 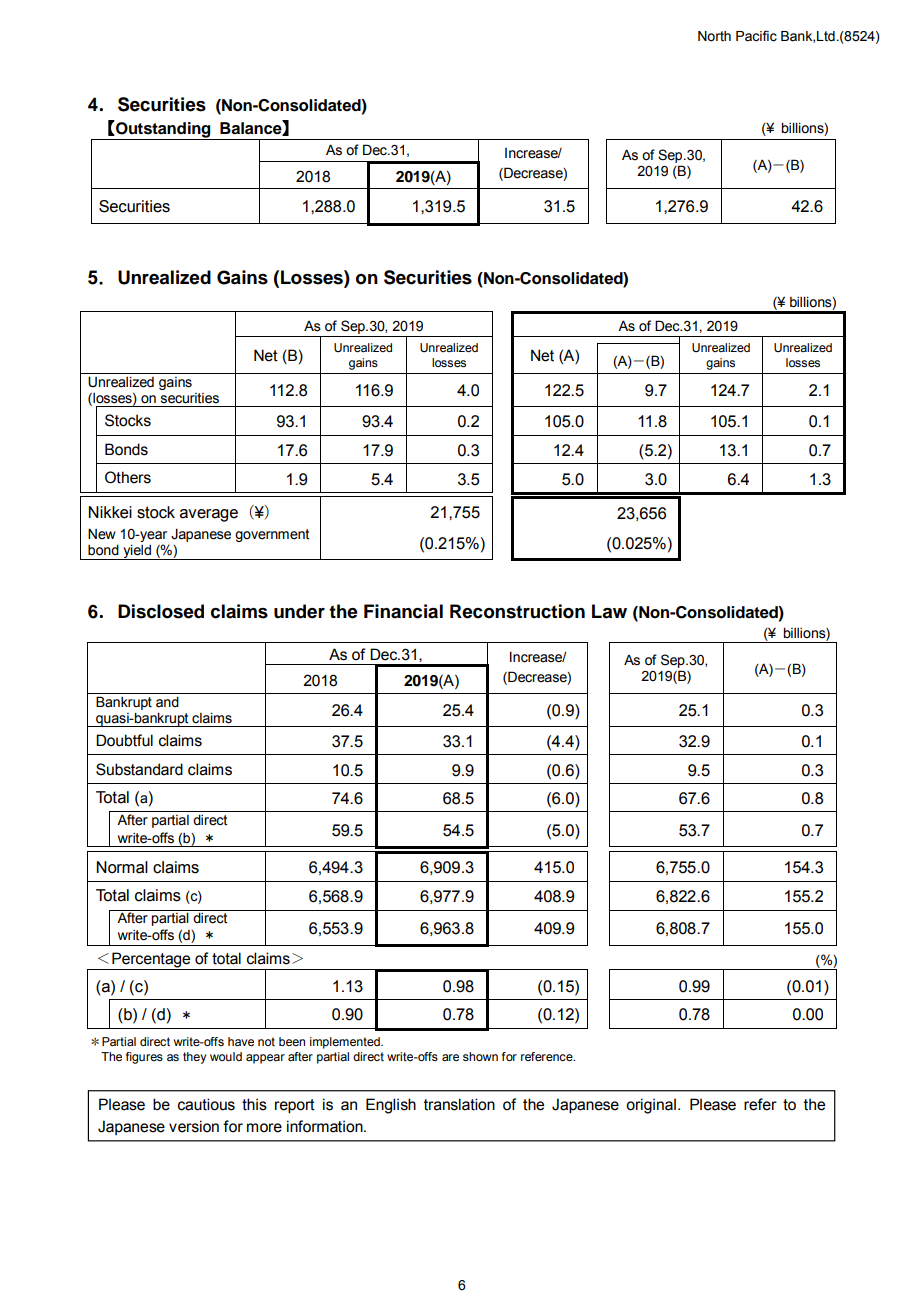 What do you see at coordinates (110, 512) in the screenshot?
I see `Nikkei` at bounding box center [110, 512].
